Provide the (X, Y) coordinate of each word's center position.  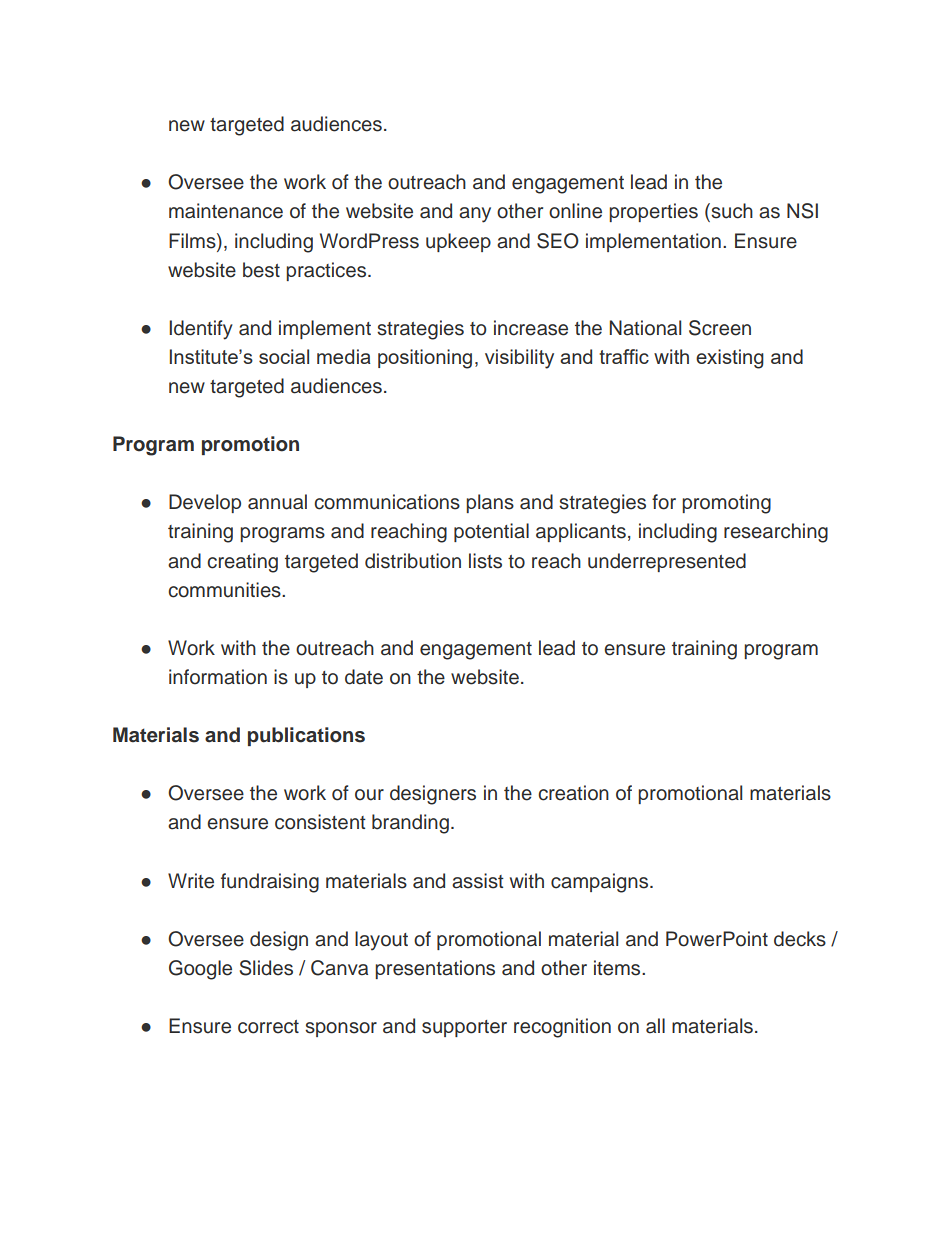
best (261, 270)
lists (485, 561)
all (655, 1026)
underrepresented (667, 562)
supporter (464, 1028)
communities (225, 590)
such (731, 211)
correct (268, 1027)
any (475, 215)
